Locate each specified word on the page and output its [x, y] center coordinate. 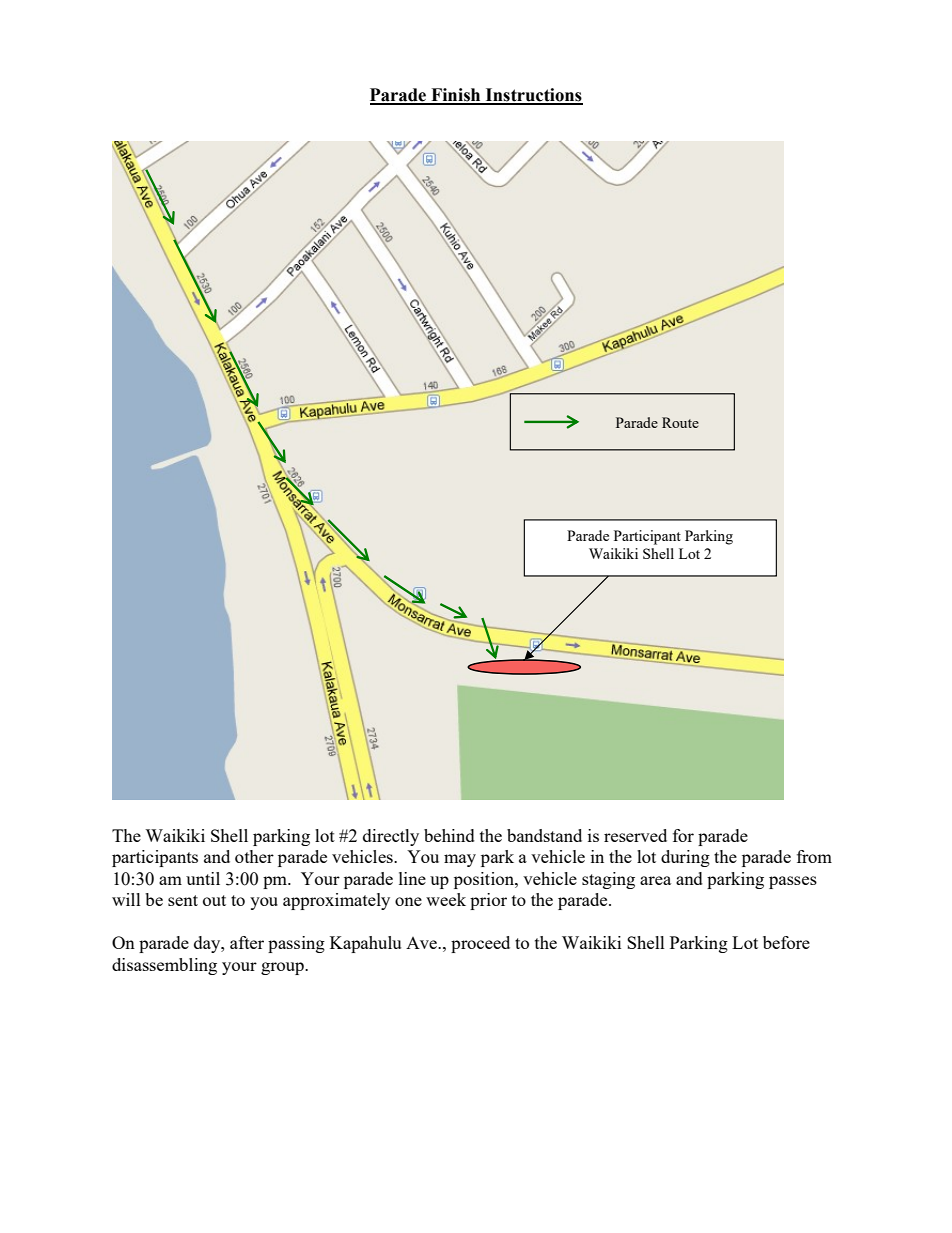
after [247, 942]
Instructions [533, 96]
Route [680, 422]
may [460, 860]
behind [449, 835]
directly [391, 837]
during [685, 858]
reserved [635, 835]
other [254, 856]
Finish [456, 96]
